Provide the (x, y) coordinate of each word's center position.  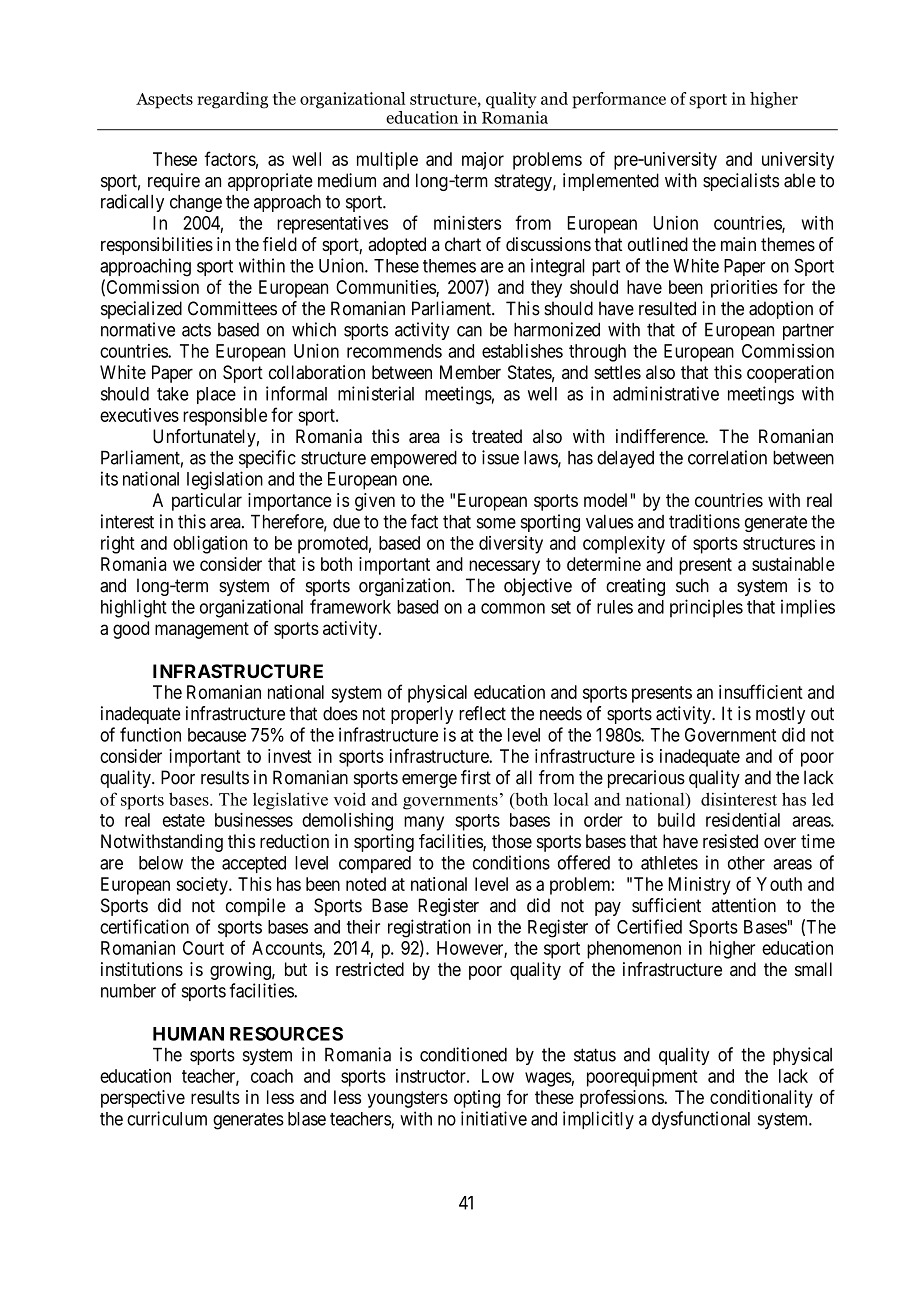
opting (477, 1099)
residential (743, 820)
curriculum (167, 1118)
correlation (727, 457)
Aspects (164, 101)
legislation (225, 480)
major (483, 161)
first (476, 777)
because (217, 735)
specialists (741, 182)
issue (500, 457)
